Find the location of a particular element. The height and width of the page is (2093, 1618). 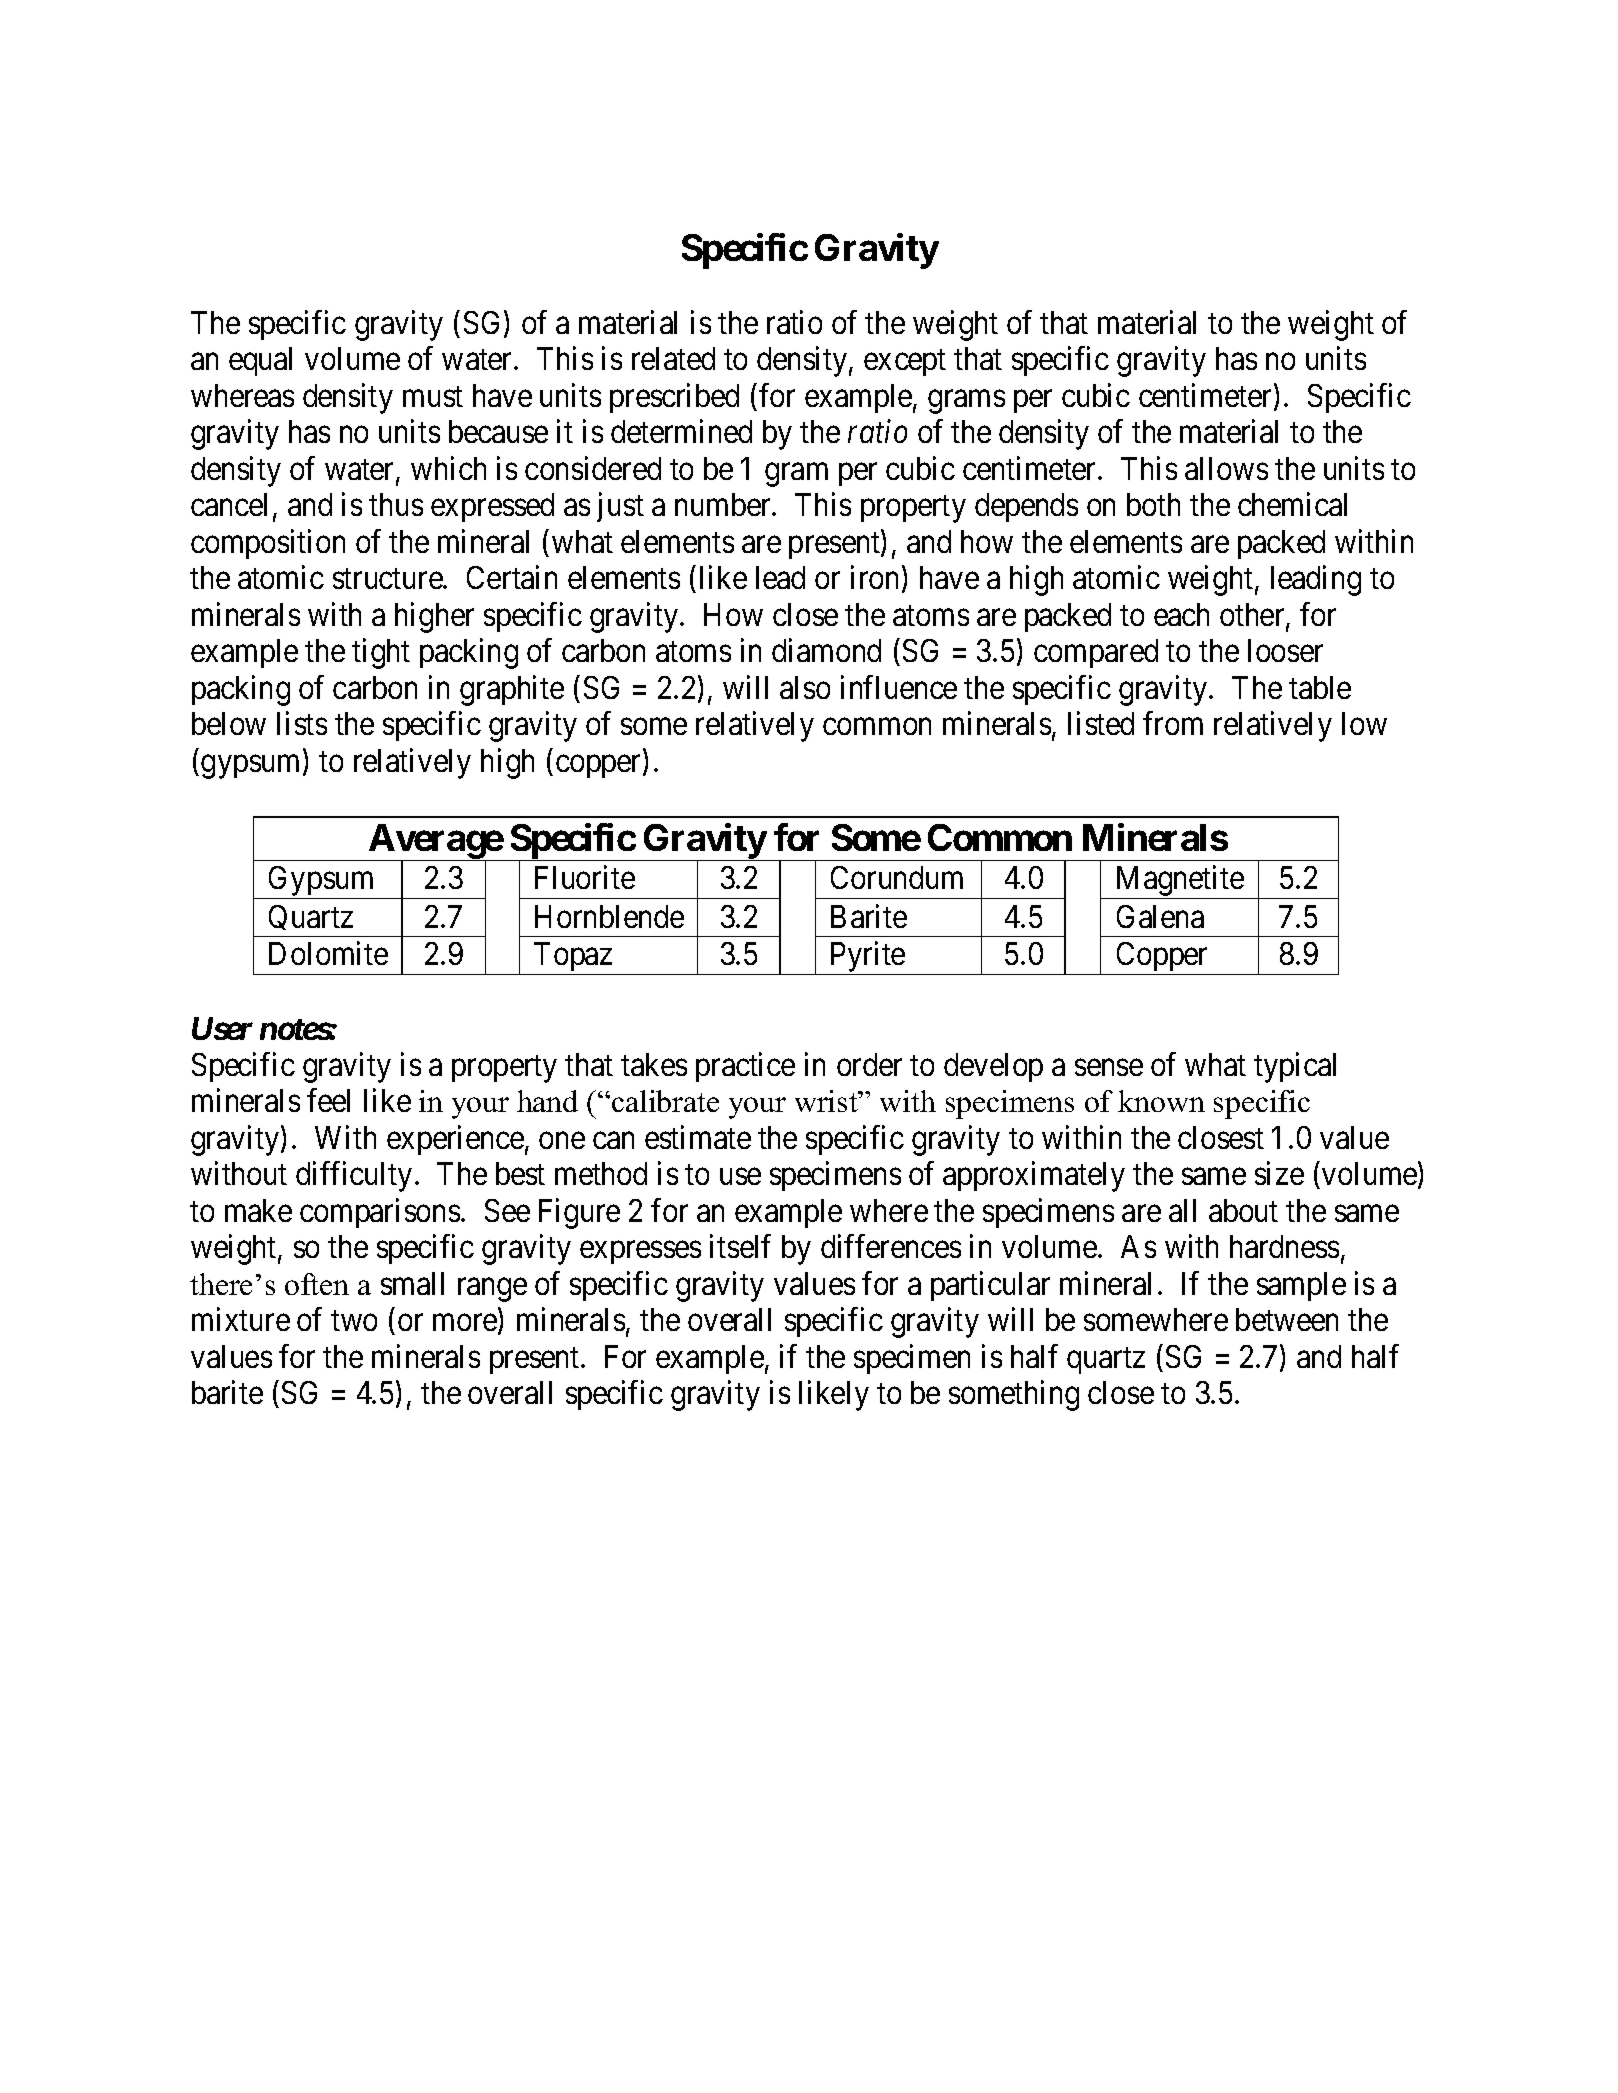

Fluorite is located at coordinates (585, 877).
